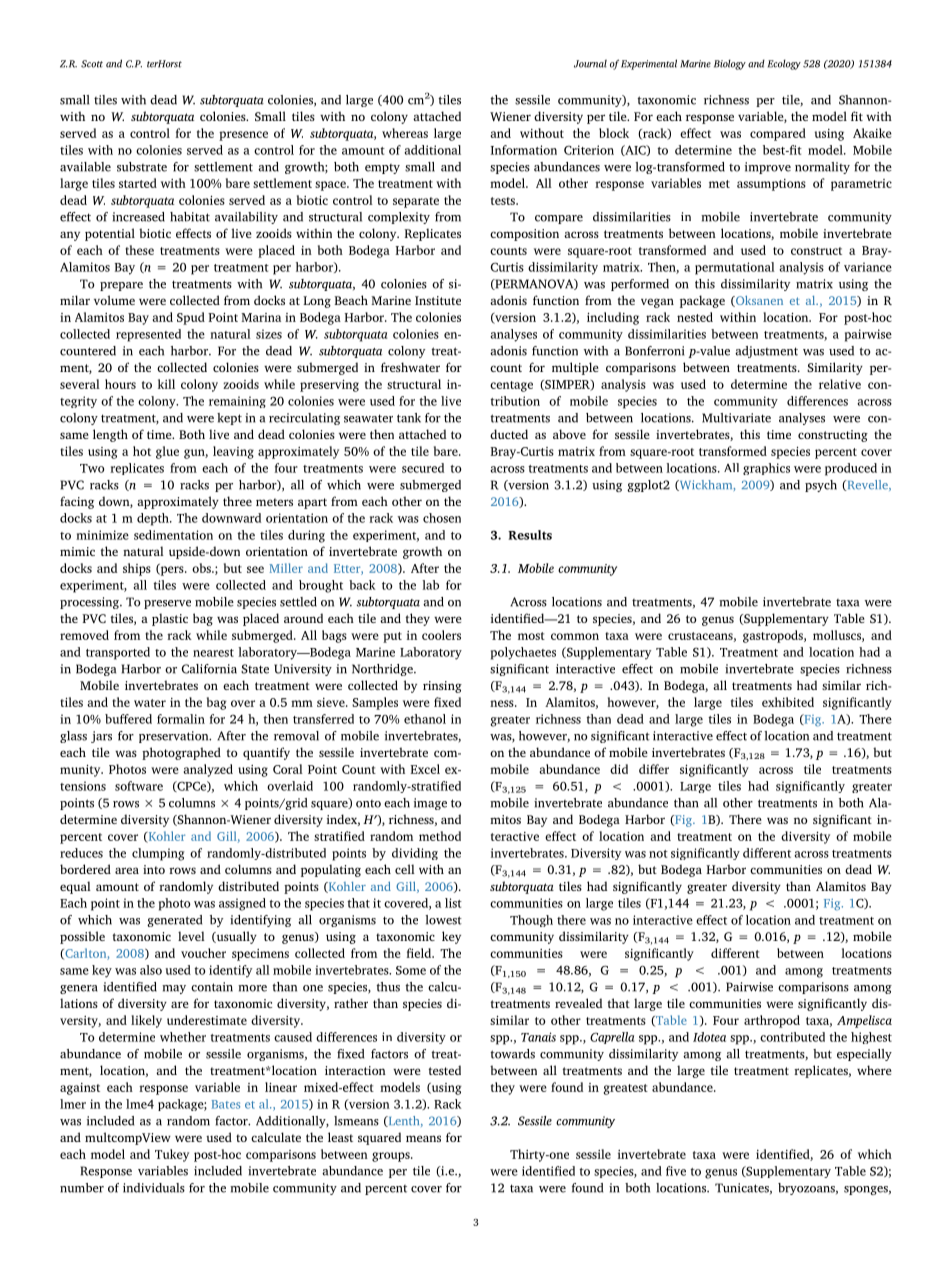  I want to click on individuals, so click(154, 1188).
